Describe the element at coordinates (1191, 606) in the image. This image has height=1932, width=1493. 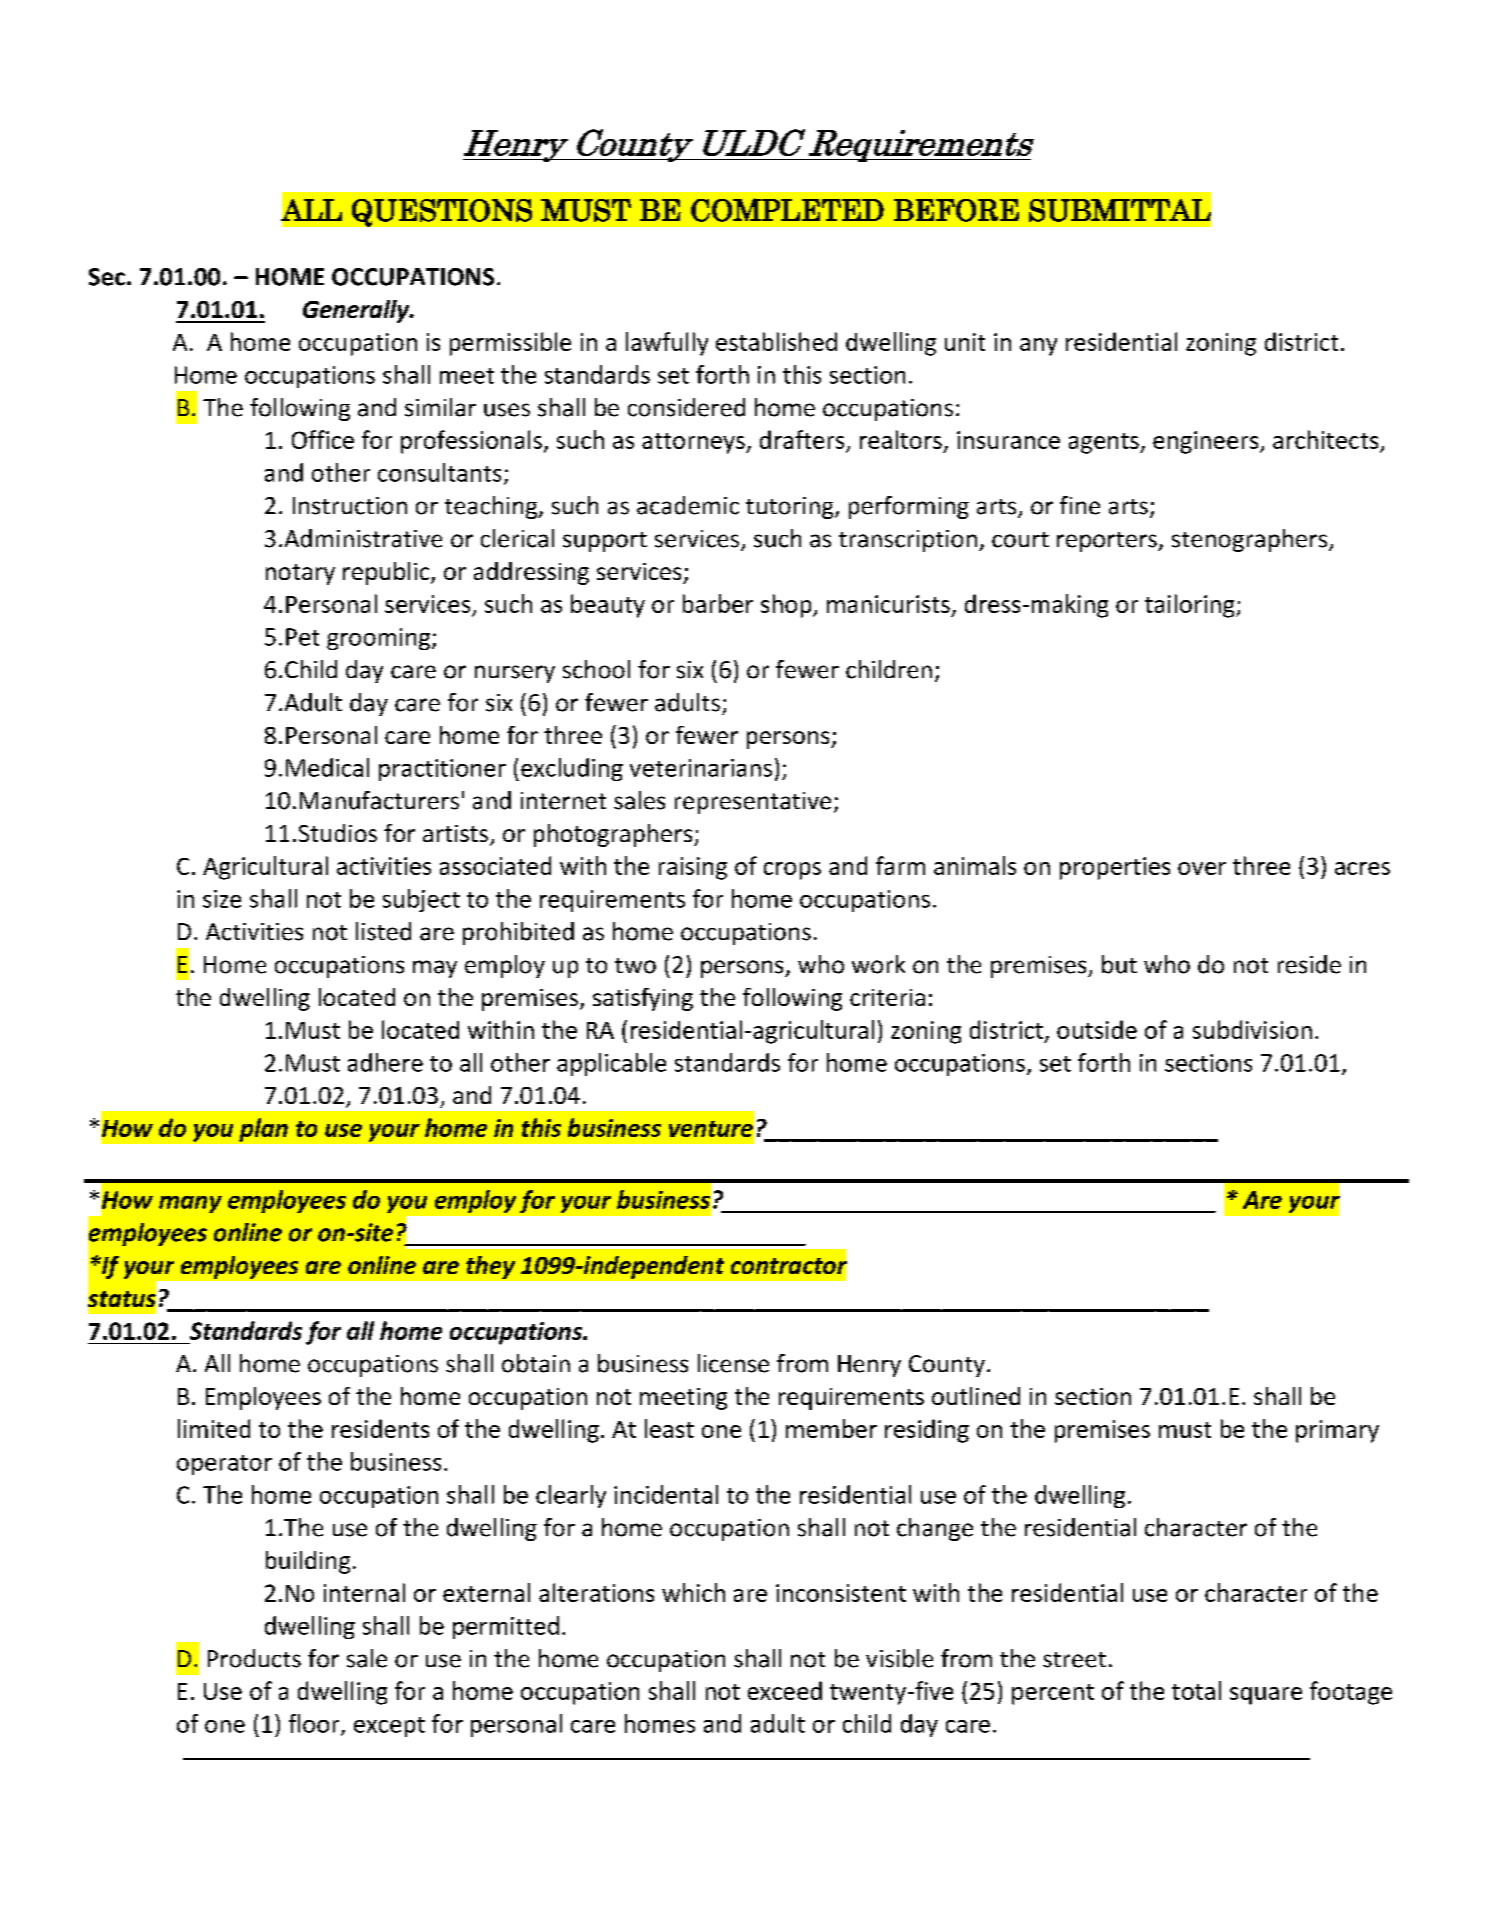
I see `tailoring` at that location.
